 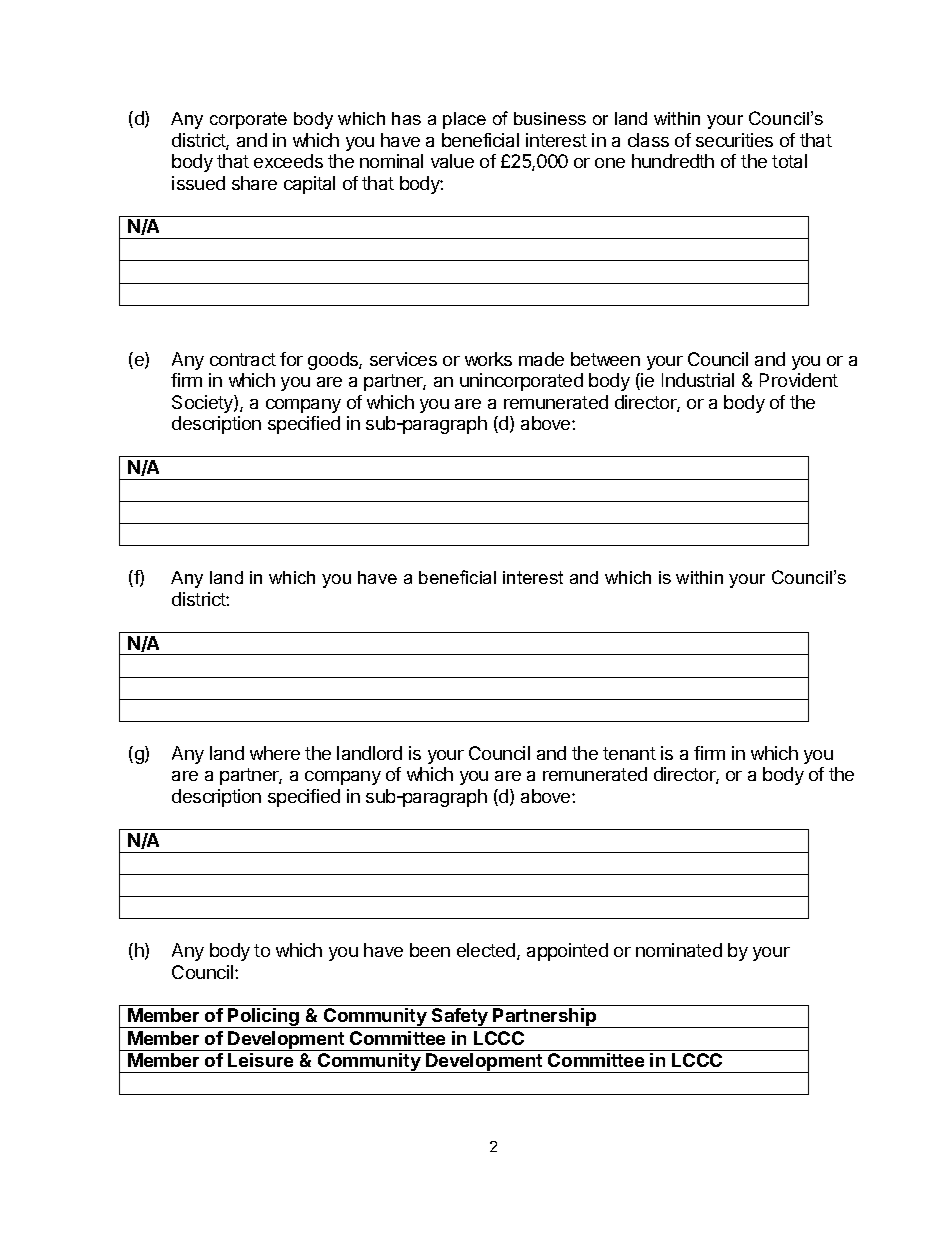 What do you see at coordinates (275, 753) in the document?
I see `where` at bounding box center [275, 753].
